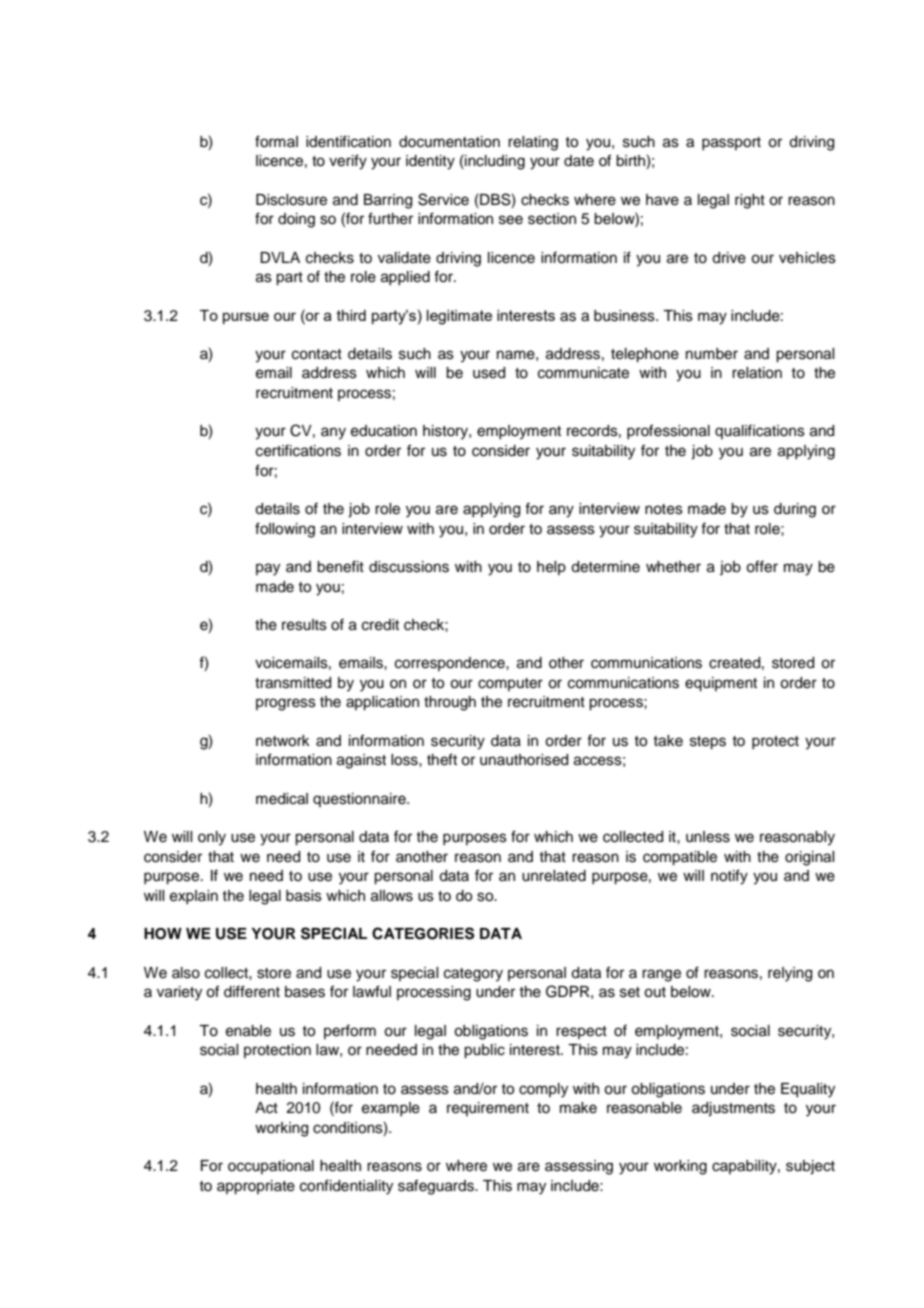  I want to click on transmitted, so click(293, 683).
